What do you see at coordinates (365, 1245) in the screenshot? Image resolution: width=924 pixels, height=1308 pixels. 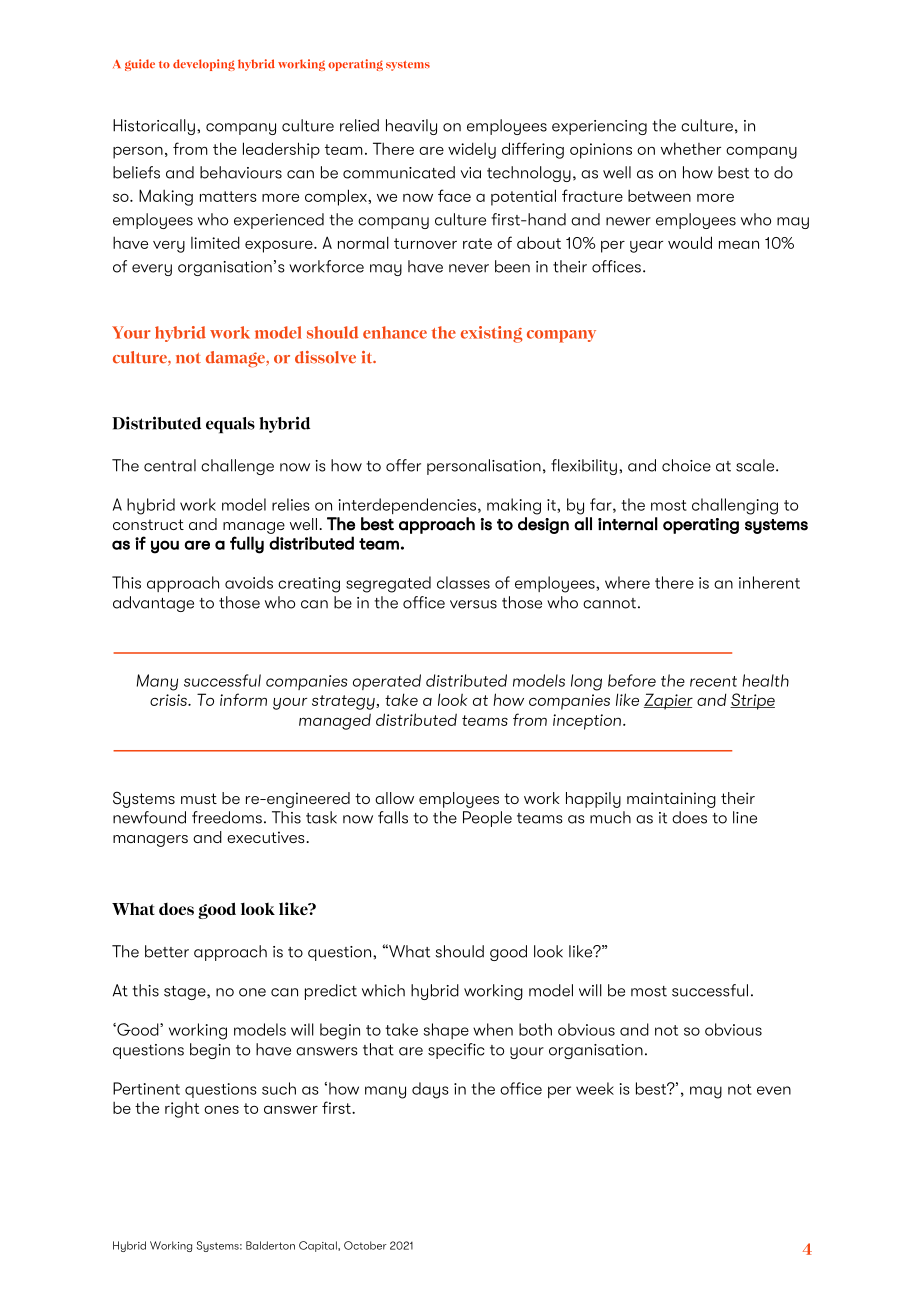 I see `October` at bounding box center [365, 1245].
